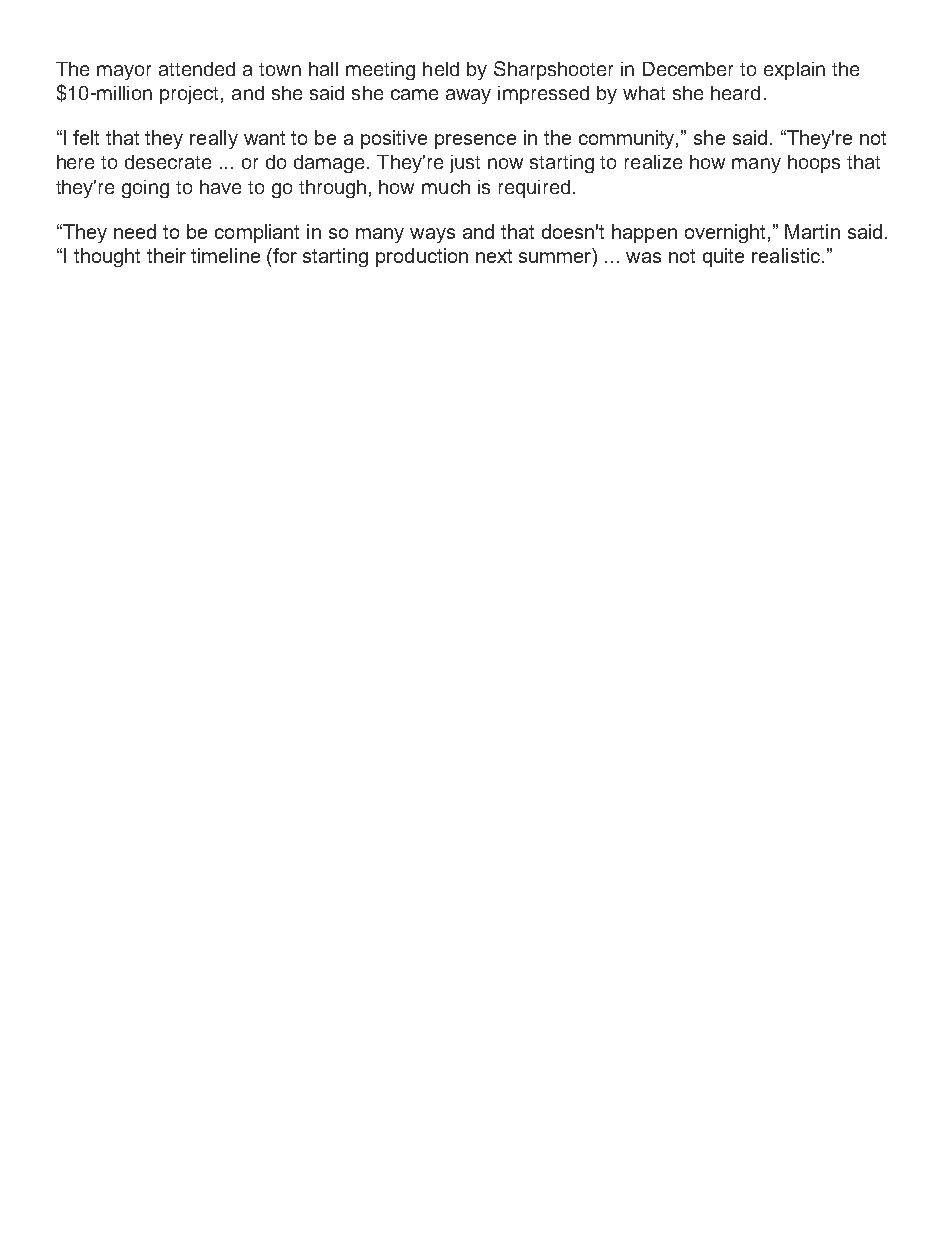 The image size is (952, 1233). Describe the element at coordinates (145, 189) in the document. I see `going` at that location.
